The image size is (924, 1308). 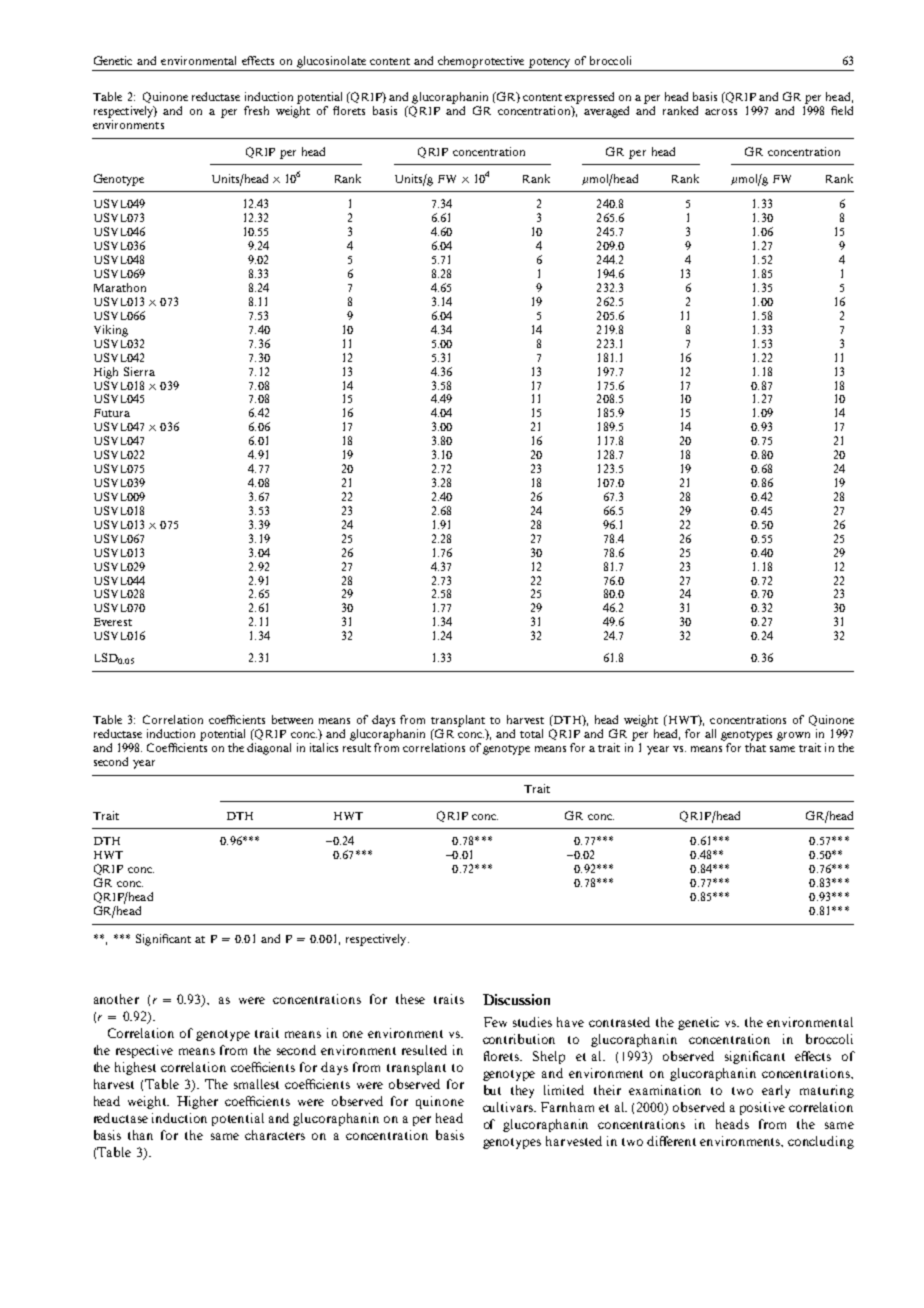 I want to click on Sierra, so click(x=139, y=371).
